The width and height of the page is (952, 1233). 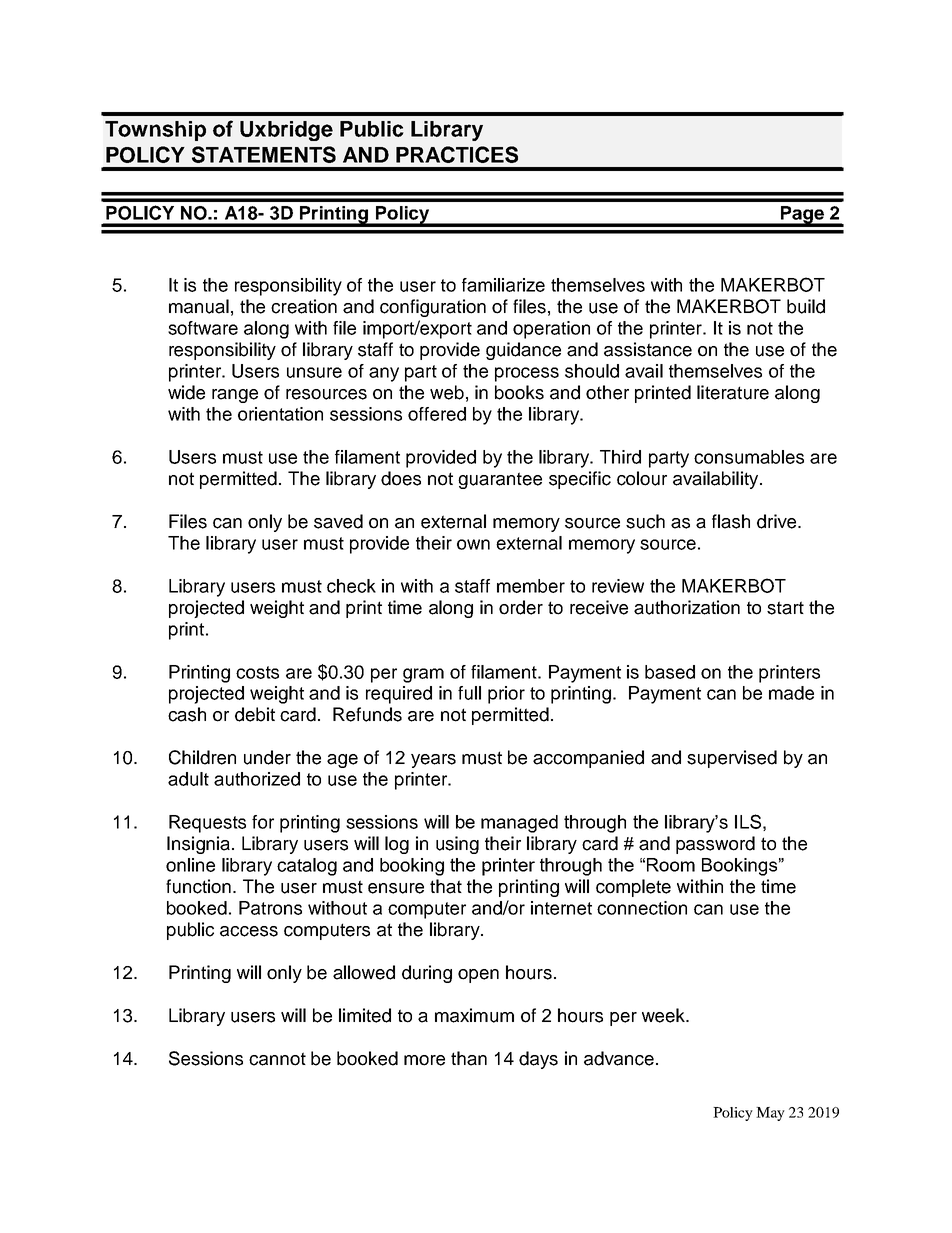 What do you see at coordinates (687, 607) in the page?
I see `authorization` at bounding box center [687, 607].
